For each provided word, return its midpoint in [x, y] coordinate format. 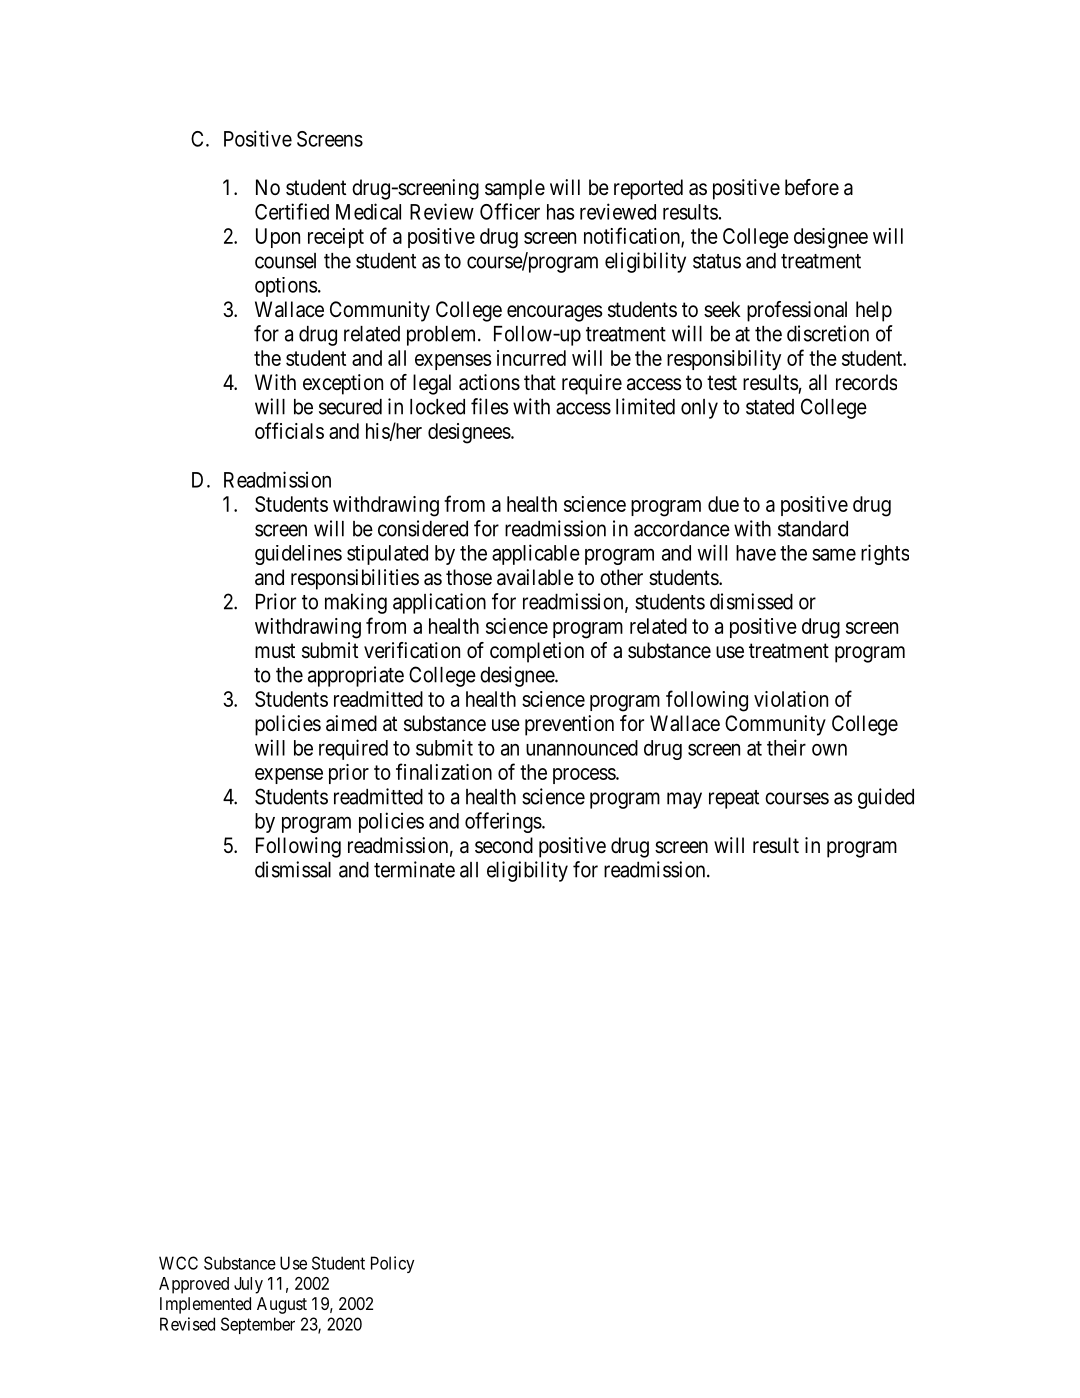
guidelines [298, 555]
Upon [278, 238]
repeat [734, 799]
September [258, 1325]
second [504, 845]
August [282, 1305]
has [560, 212]
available [535, 577]
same [834, 554]
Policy [392, 1264]
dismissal [293, 869]
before [812, 187]
